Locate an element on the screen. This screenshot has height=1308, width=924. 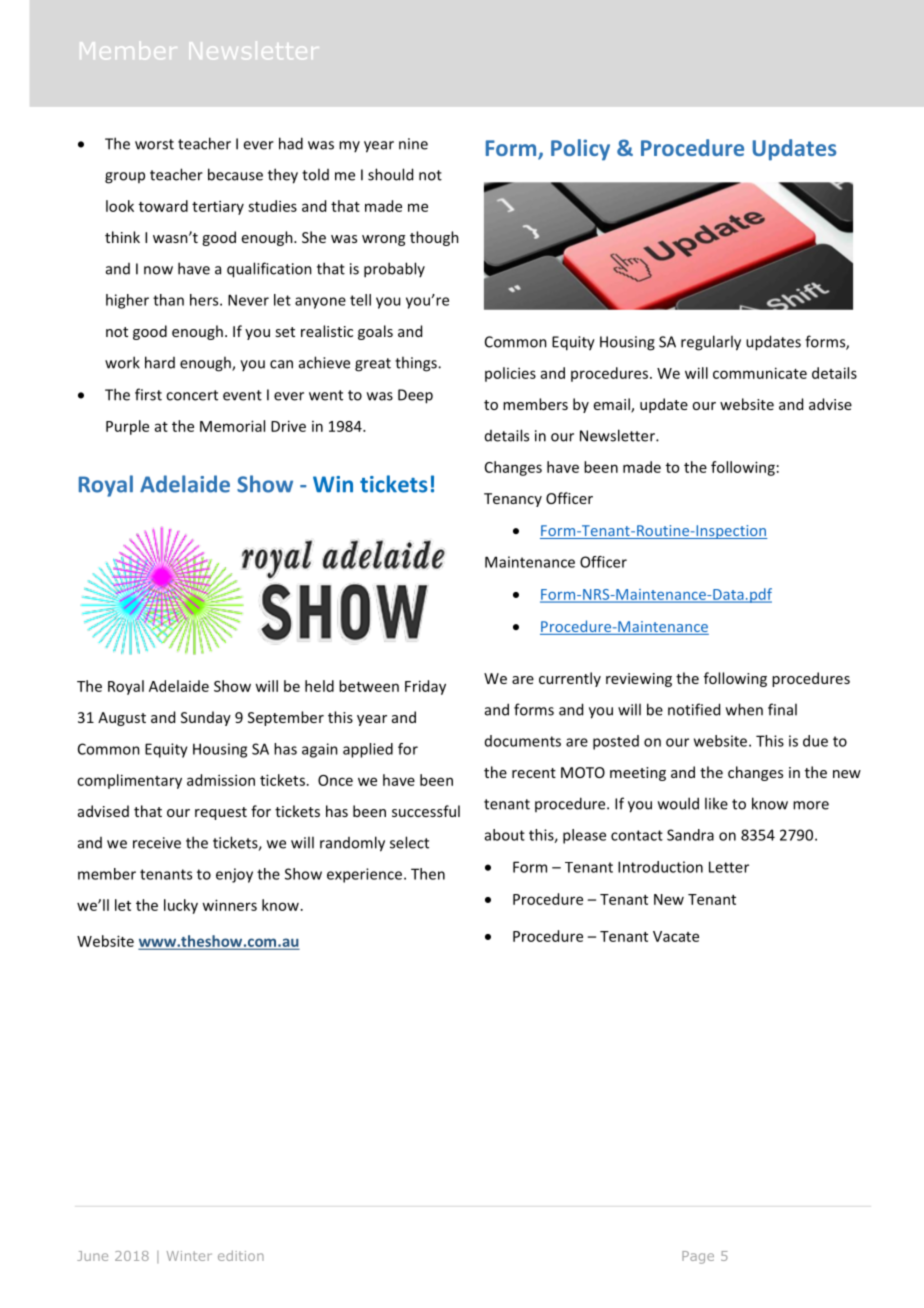
edition is located at coordinates (241, 1255).
